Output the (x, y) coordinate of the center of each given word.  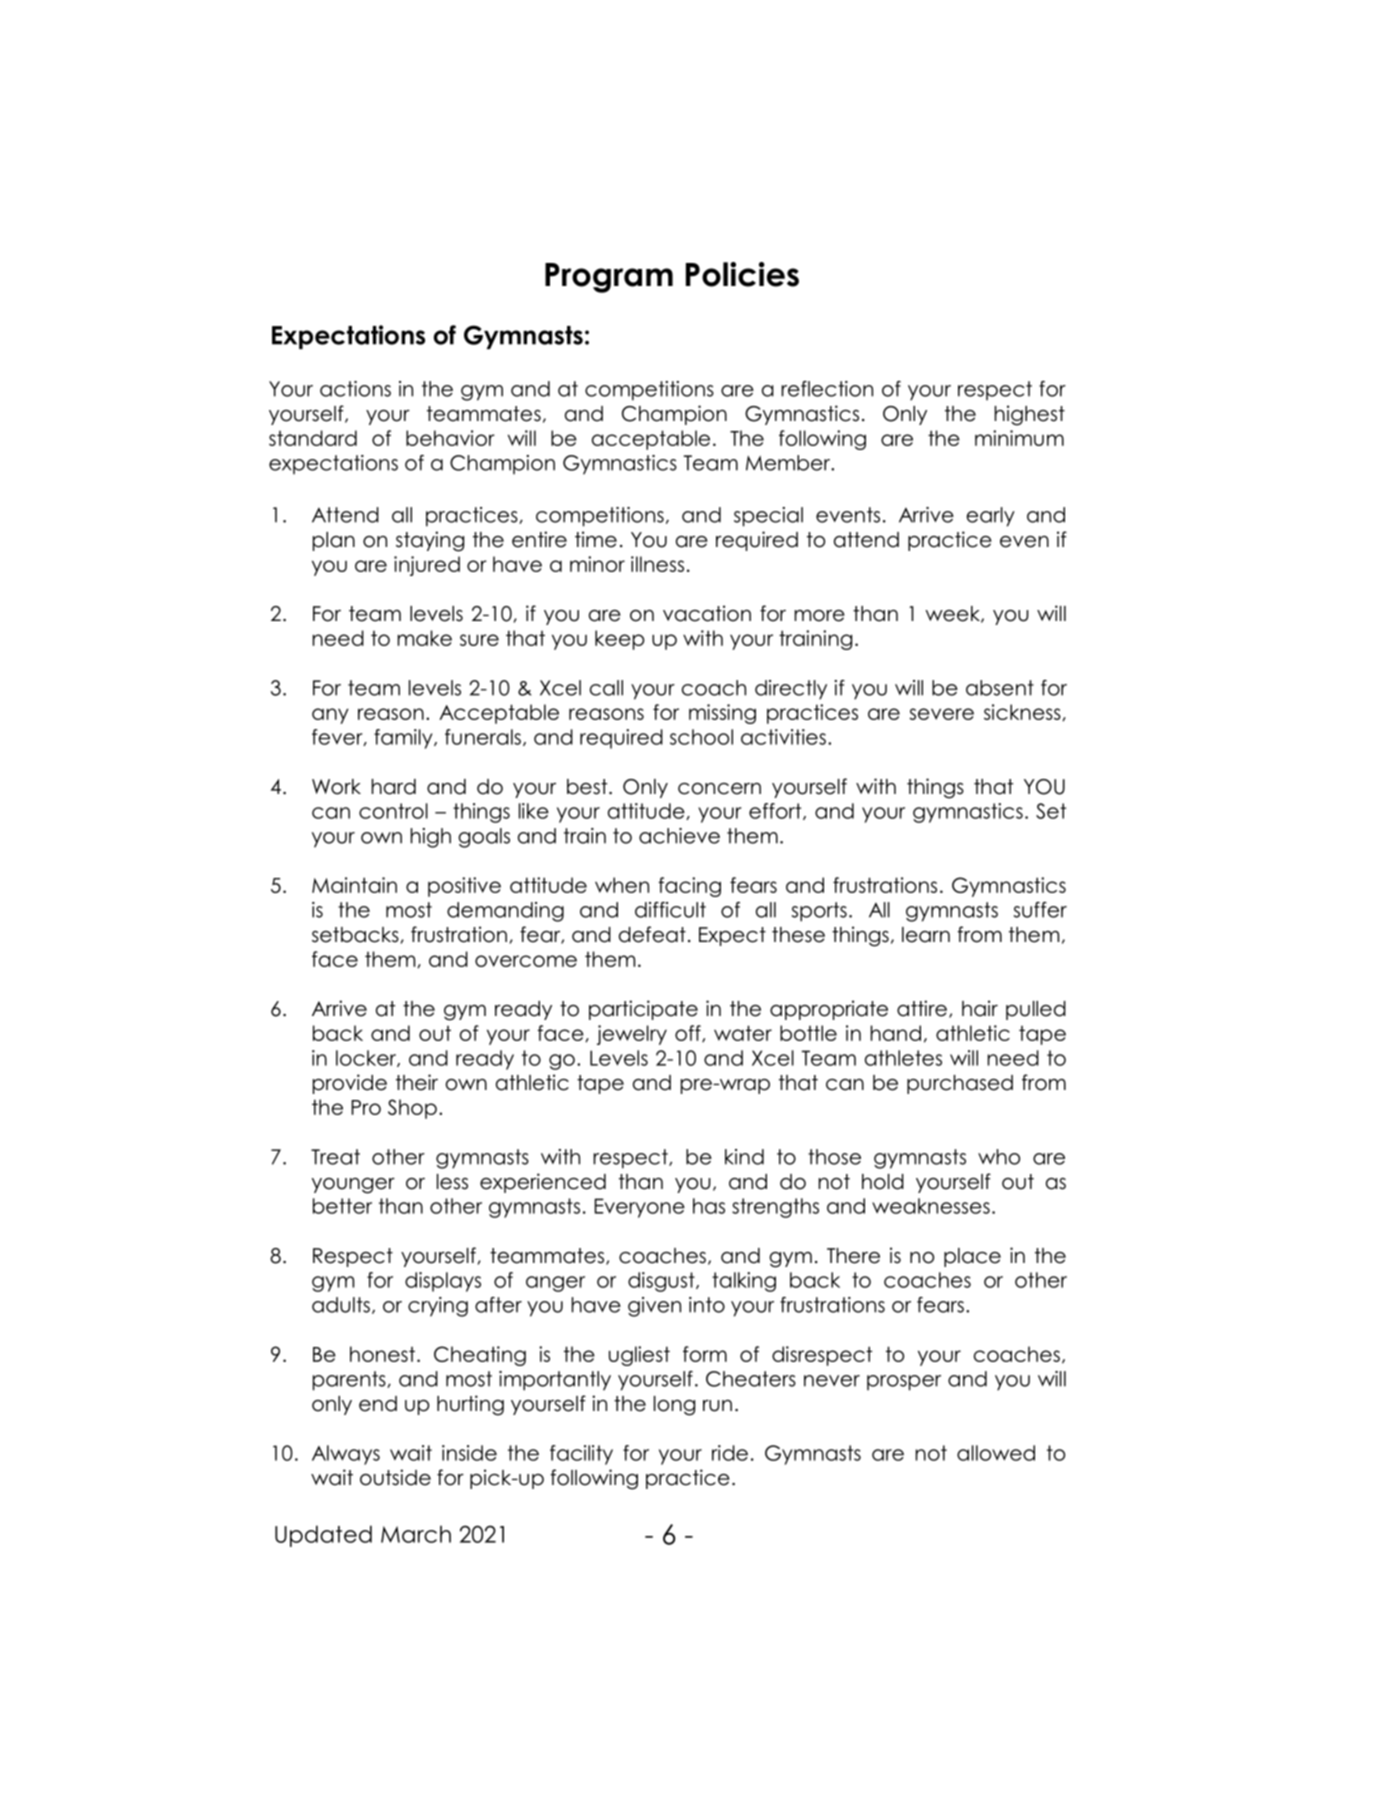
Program (609, 278)
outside (395, 1477)
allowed (996, 1453)
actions (355, 389)
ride (730, 1453)
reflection (827, 389)
